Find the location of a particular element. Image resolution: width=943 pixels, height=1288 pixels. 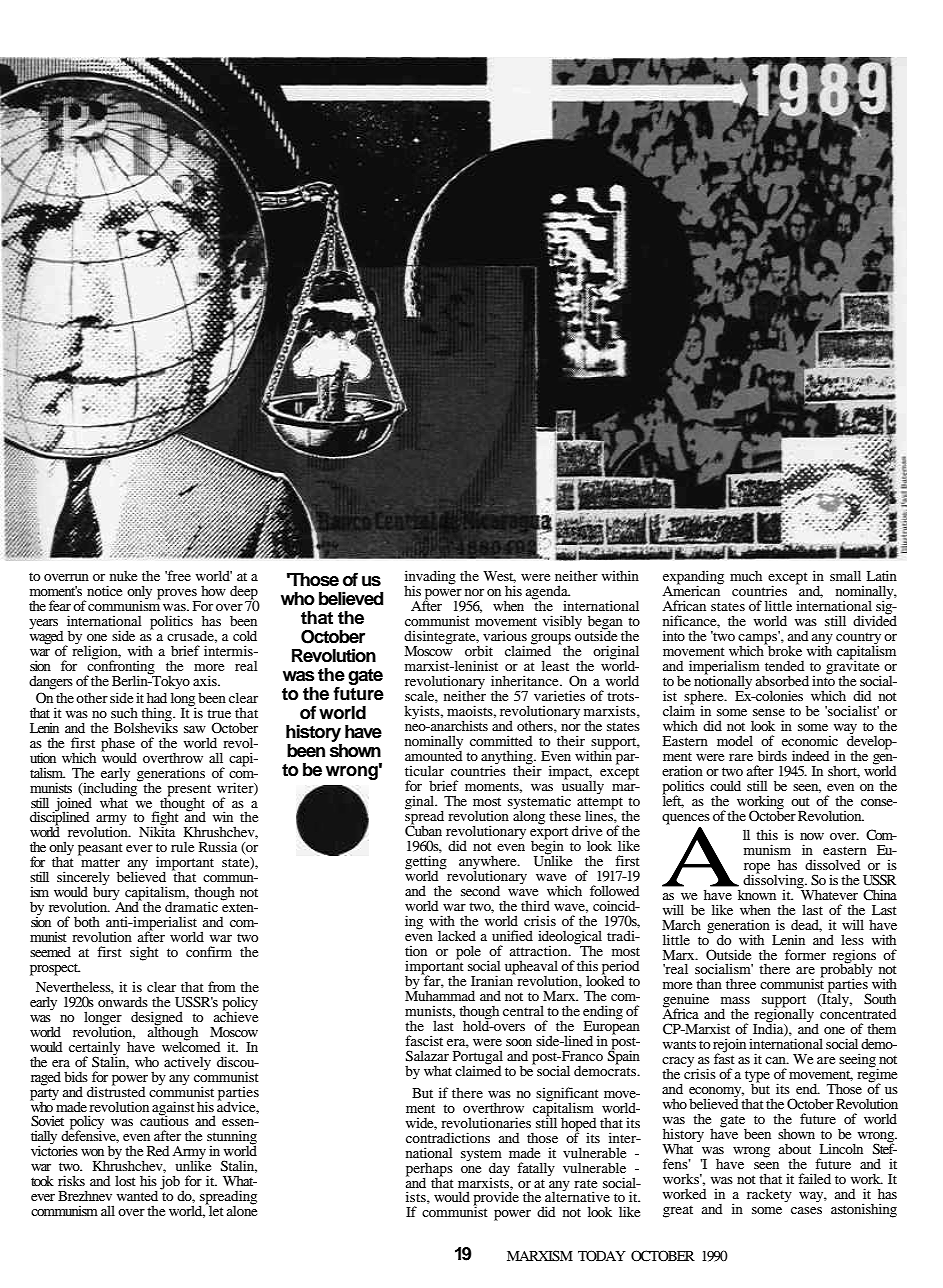

much is located at coordinates (746, 576).
